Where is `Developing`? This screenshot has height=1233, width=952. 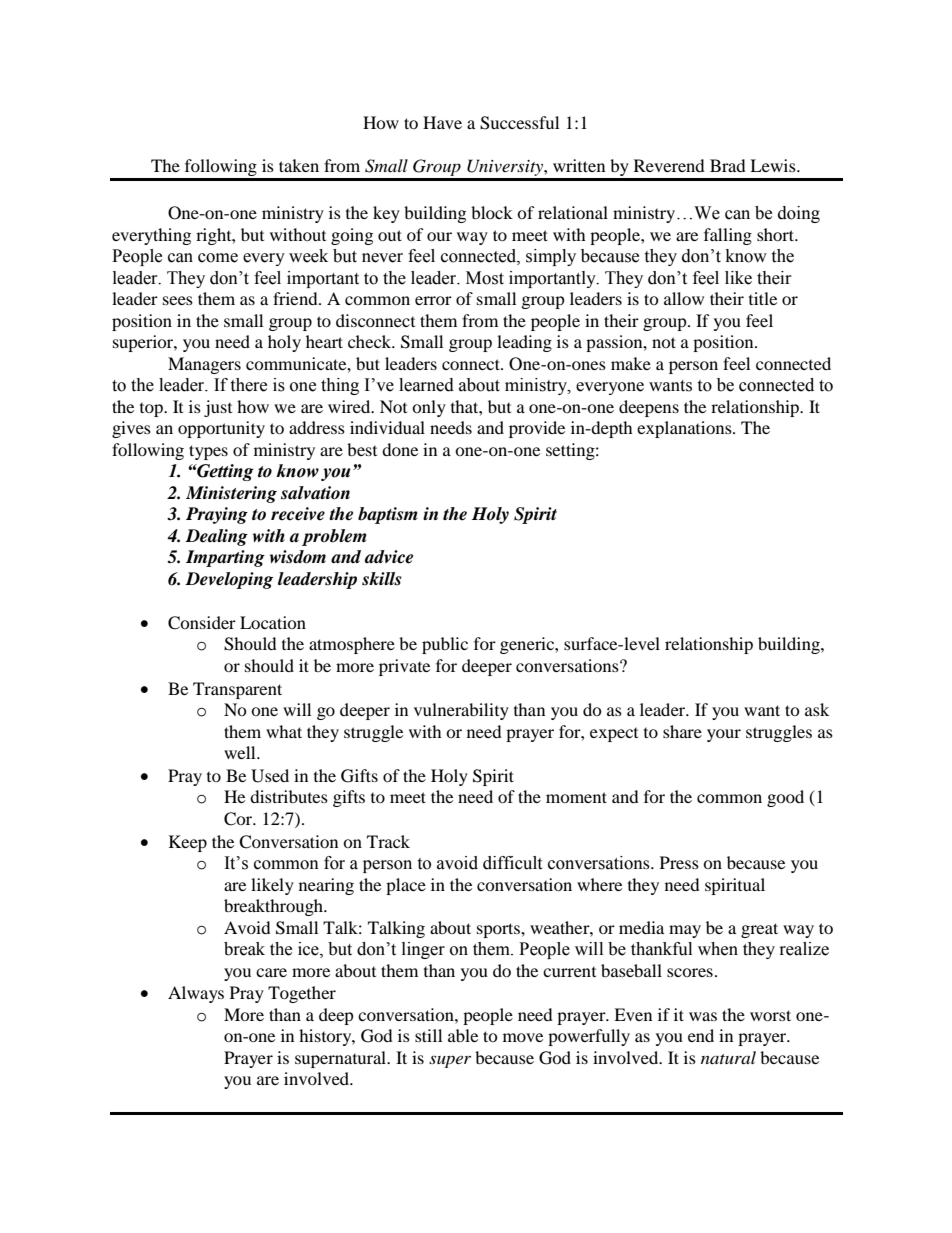
Developing is located at coordinates (229, 580).
